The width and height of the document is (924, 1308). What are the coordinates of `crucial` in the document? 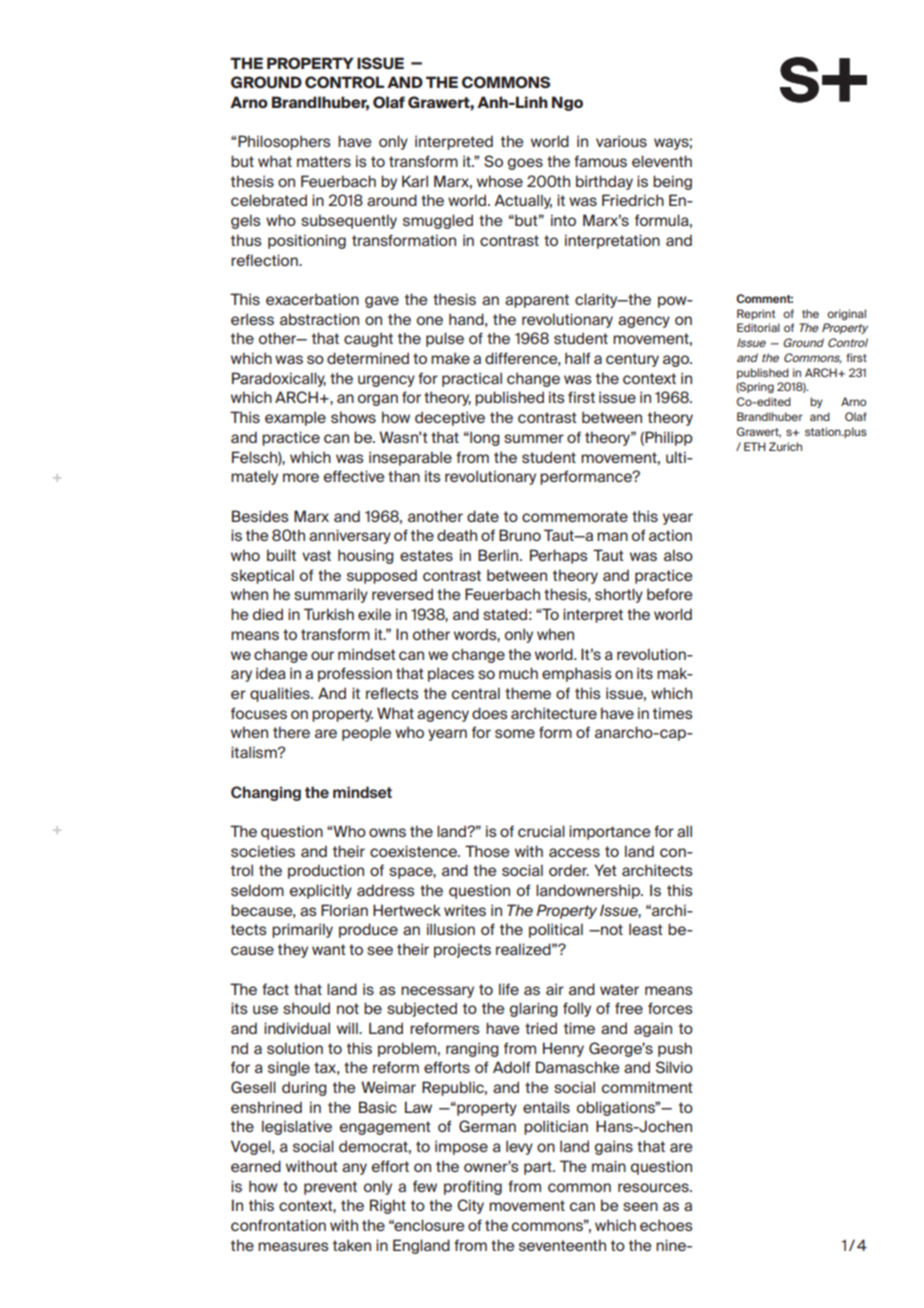 It's located at (541, 831).
